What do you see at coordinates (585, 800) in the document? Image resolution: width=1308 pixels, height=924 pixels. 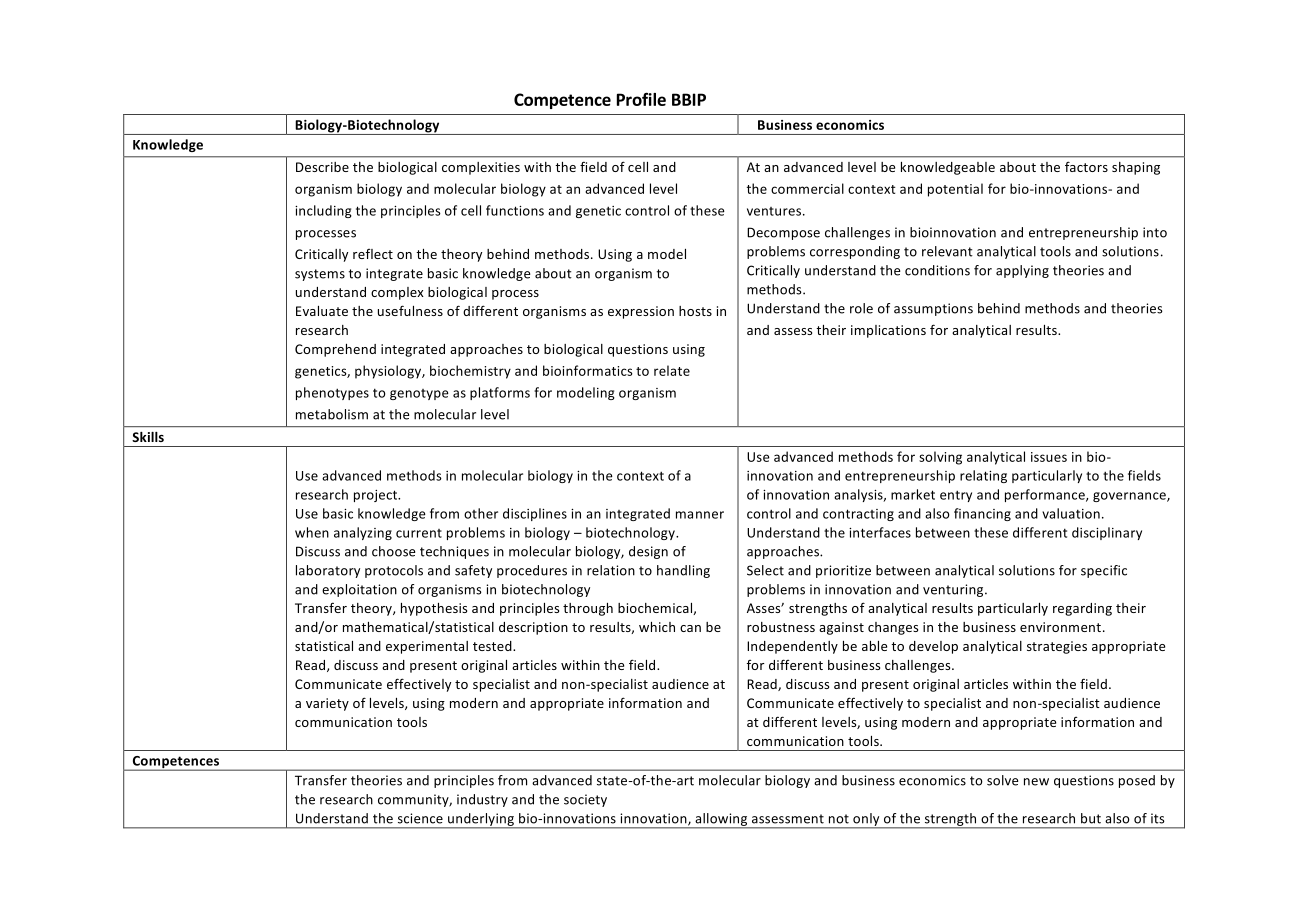 I see `society` at bounding box center [585, 800].
